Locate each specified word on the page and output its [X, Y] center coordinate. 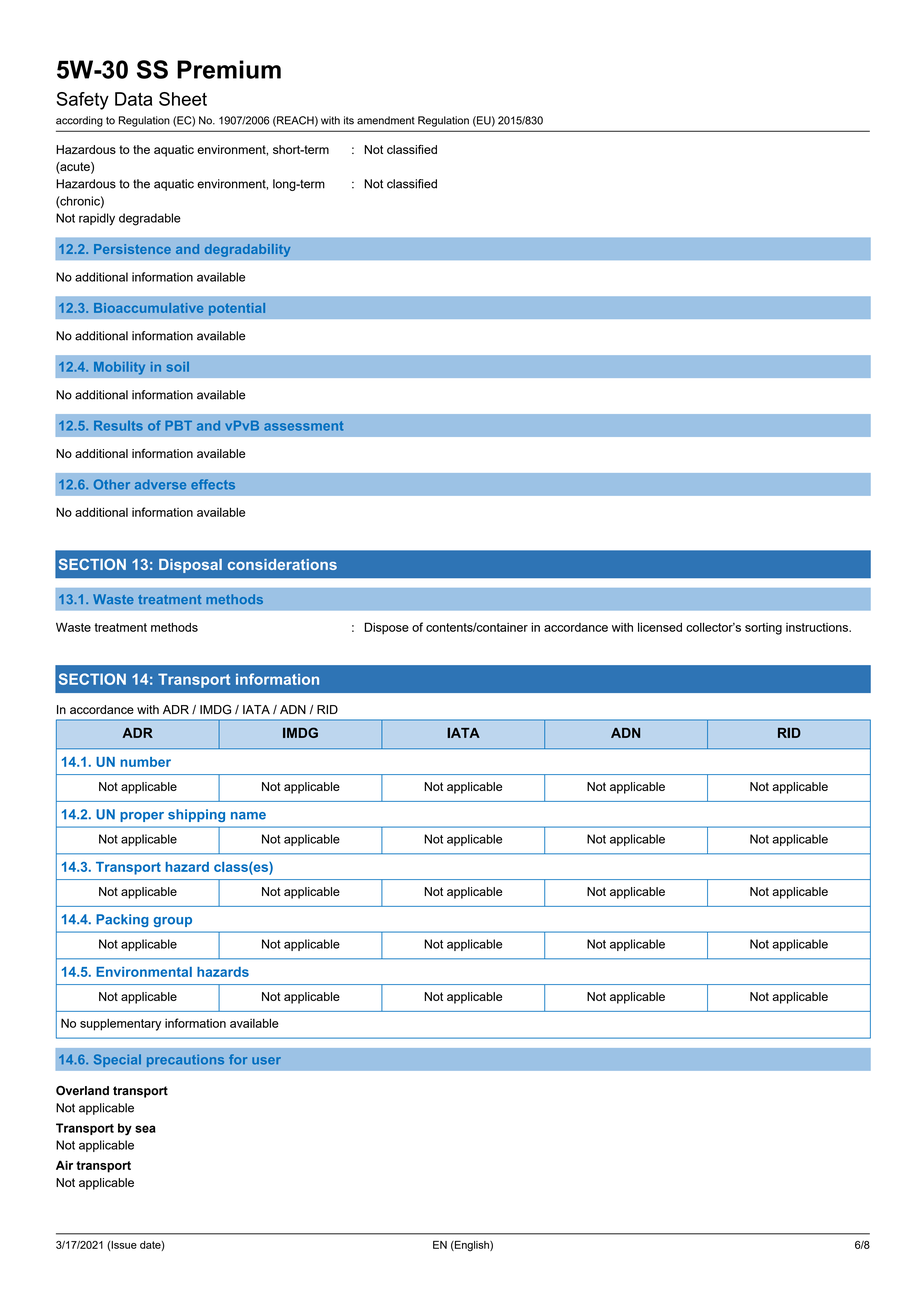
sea [145, 1129]
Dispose [387, 628]
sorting [763, 629]
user [266, 1061]
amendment [386, 120]
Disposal [190, 566]
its [349, 120]
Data [133, 99]
